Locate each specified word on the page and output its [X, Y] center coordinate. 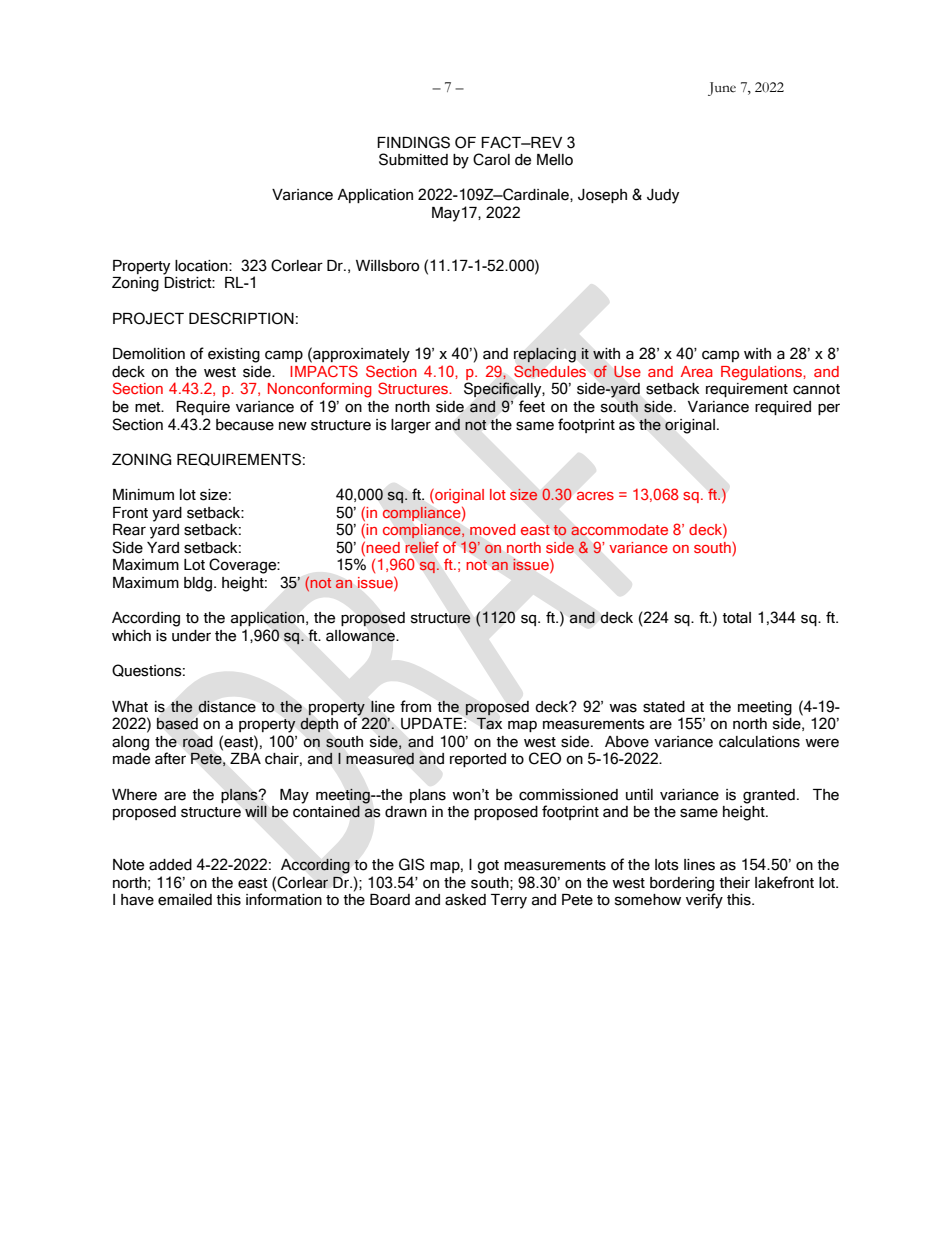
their [734, 883]
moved [493, 529]
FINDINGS [413, 142]
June [722, 89]
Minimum [143, 495]
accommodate [619, 530]
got [488, 867]
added [170, 865]
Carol [491, 159]
